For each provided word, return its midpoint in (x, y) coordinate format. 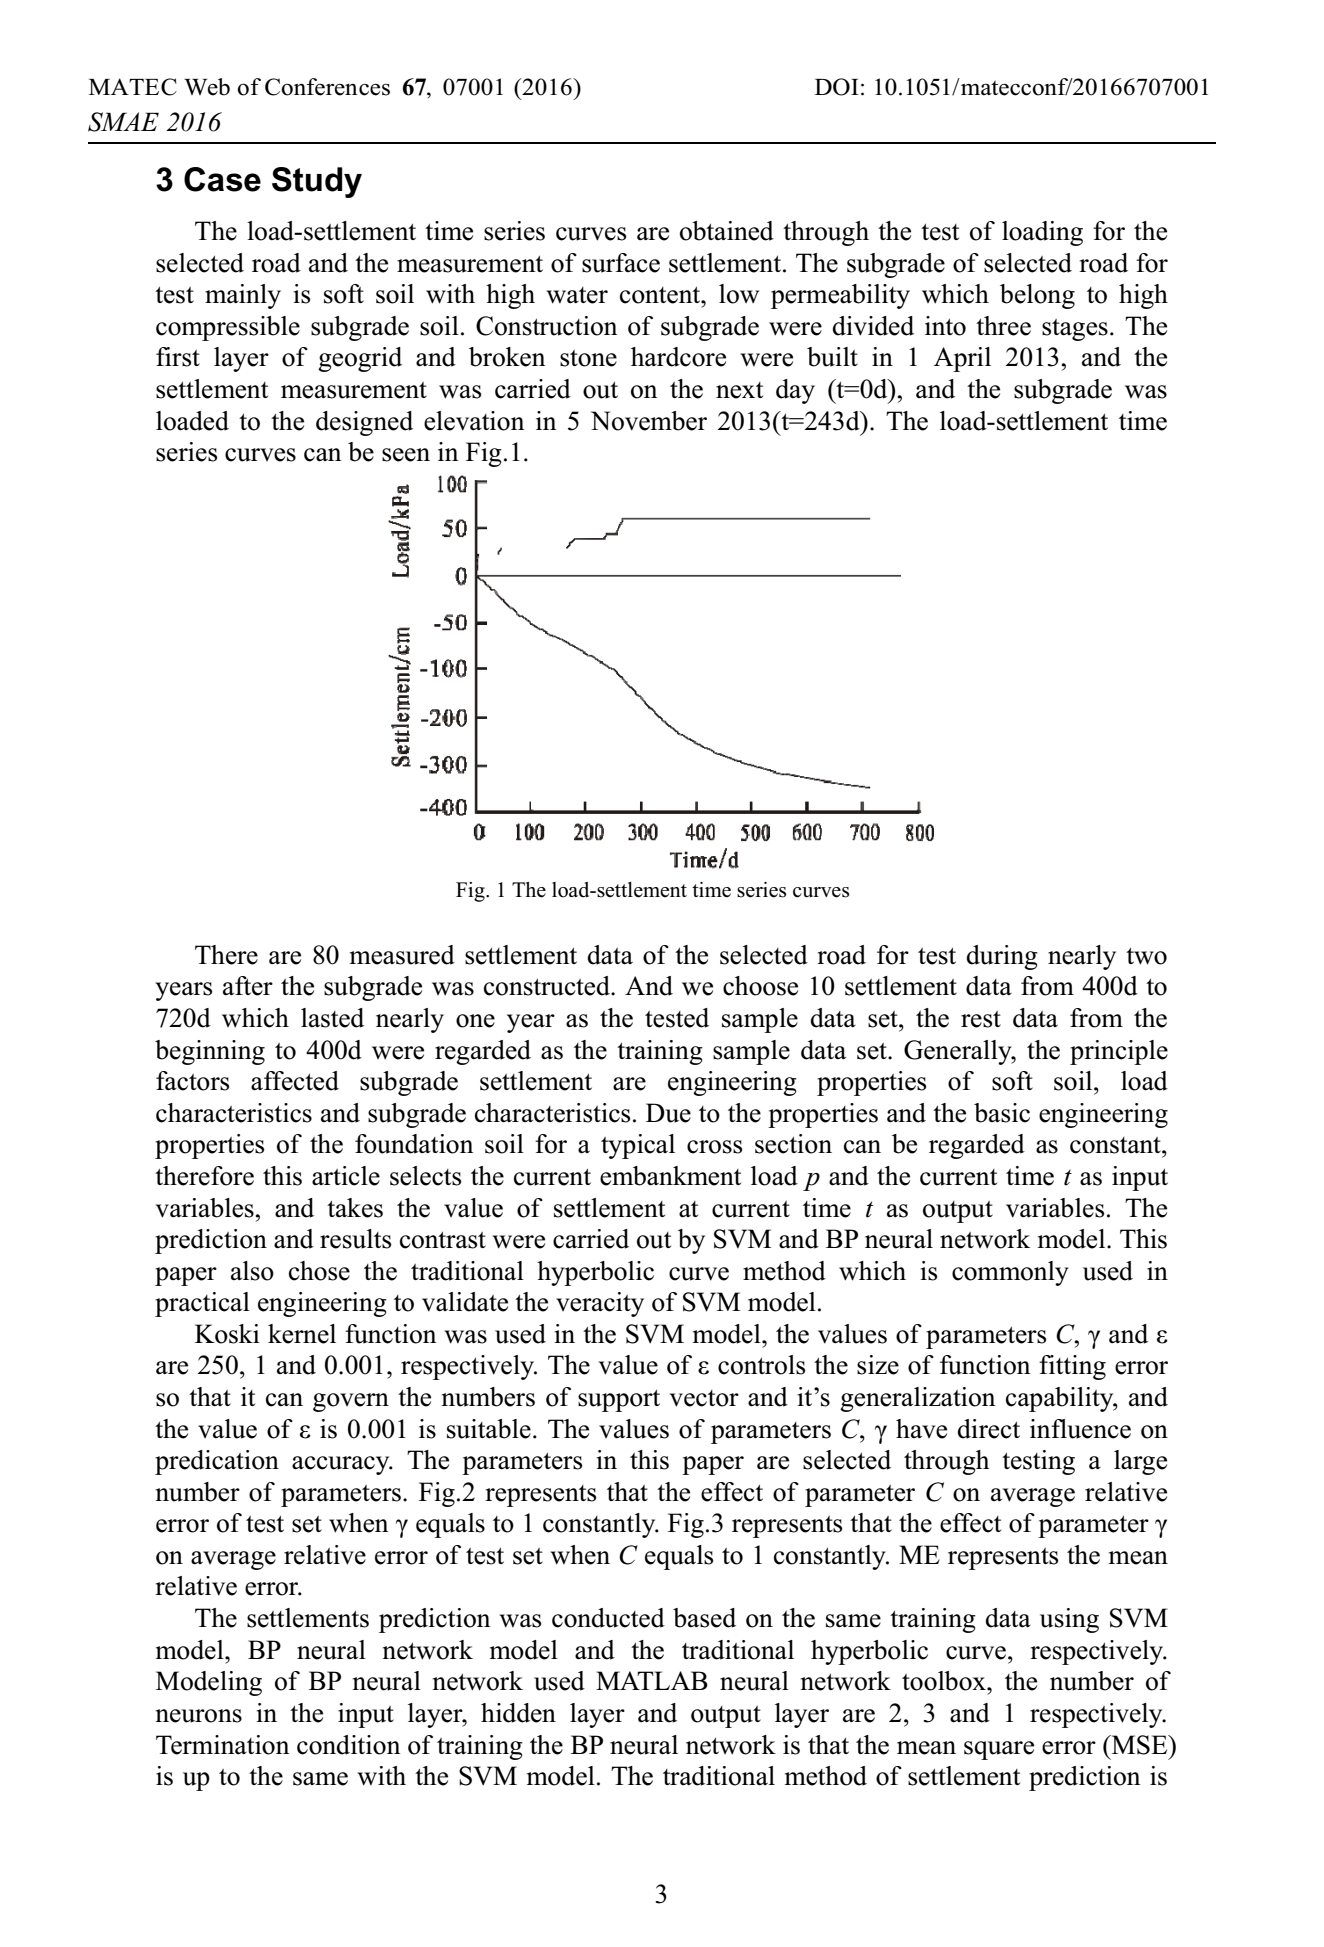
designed (364, 423)
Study (317, 182)
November (649, 421)
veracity (600, 1304)
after (248, 986)
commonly (1010, 1273)
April (962, 359)
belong (1037, 296)
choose (760, 986)
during (1002, 957)
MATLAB (652, 1680)
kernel (302, 1334)
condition (348, 1745)
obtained (727, 231)
